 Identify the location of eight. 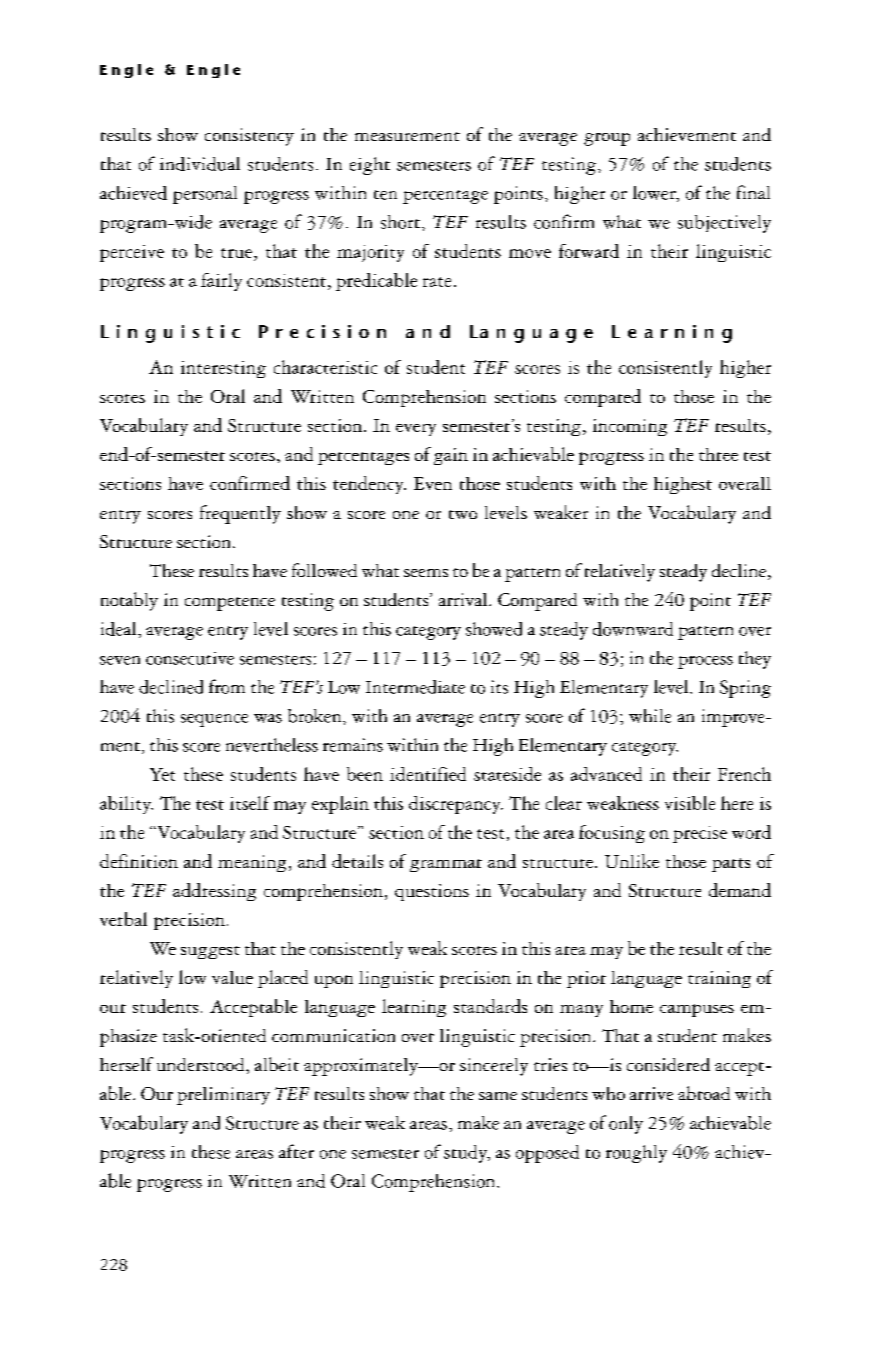
(370, 166).
